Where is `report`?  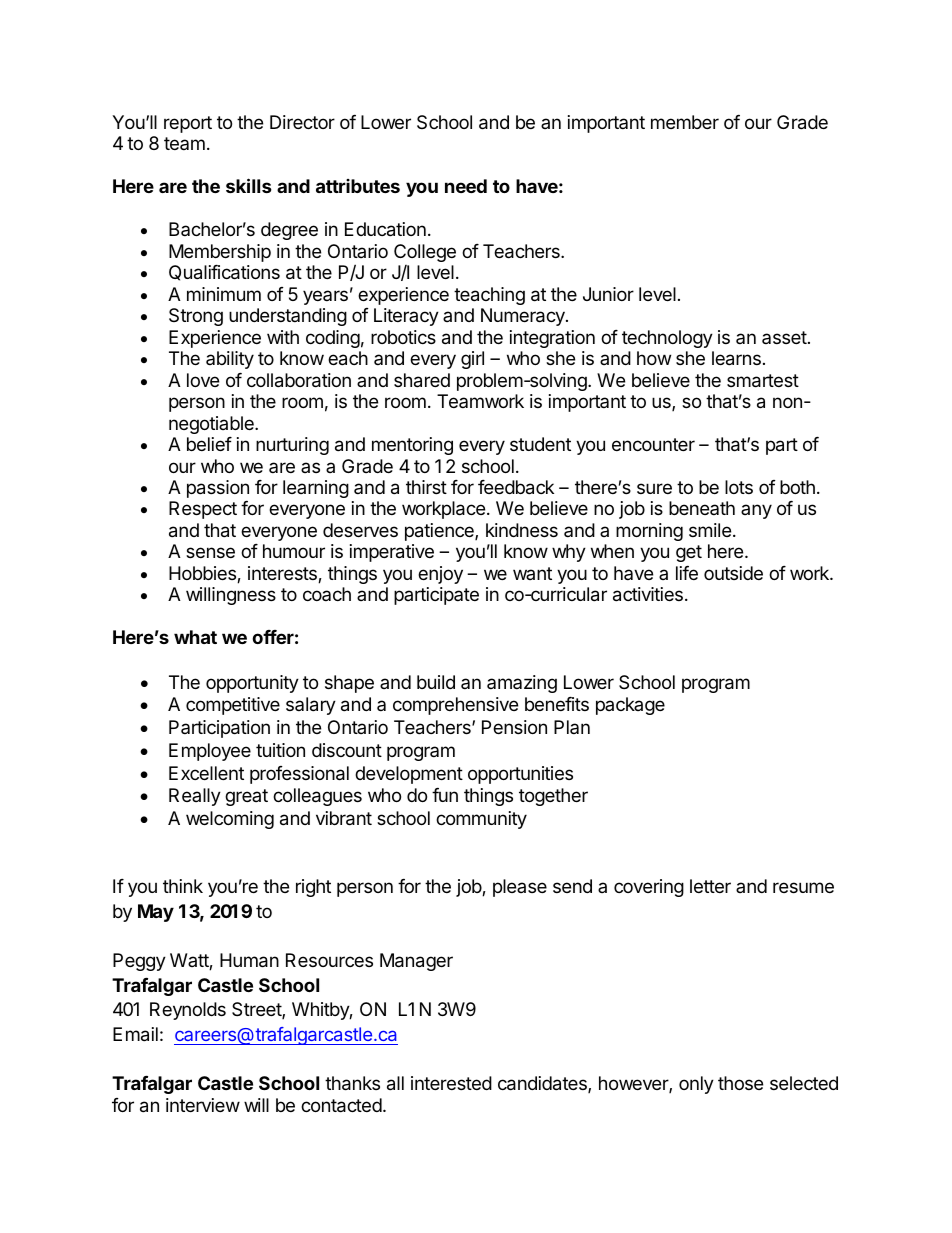 report is located at coordinates (188, 124).
